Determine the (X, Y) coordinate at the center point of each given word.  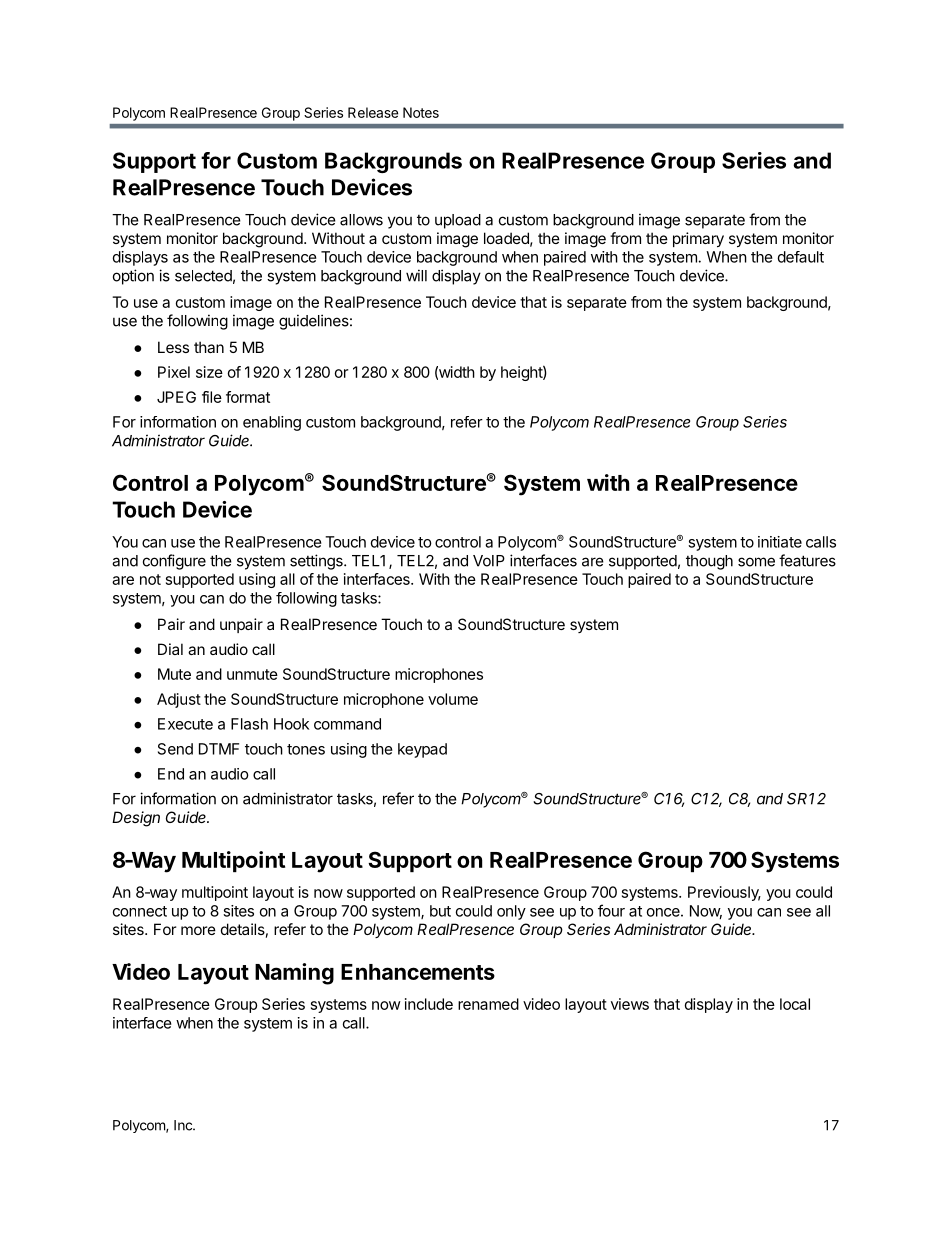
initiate (780, 542)
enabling (272, 423)
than (209, 347)
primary (698, 239)
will (416, 275)
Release (373, 112)
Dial (170, 649)
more (198, 930)
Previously (724, 893)
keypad (422, 750)
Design (136, 819)
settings (317, 562)
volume (453, 699)
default (801, 257)
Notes (421, 112)
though (709, 562)
